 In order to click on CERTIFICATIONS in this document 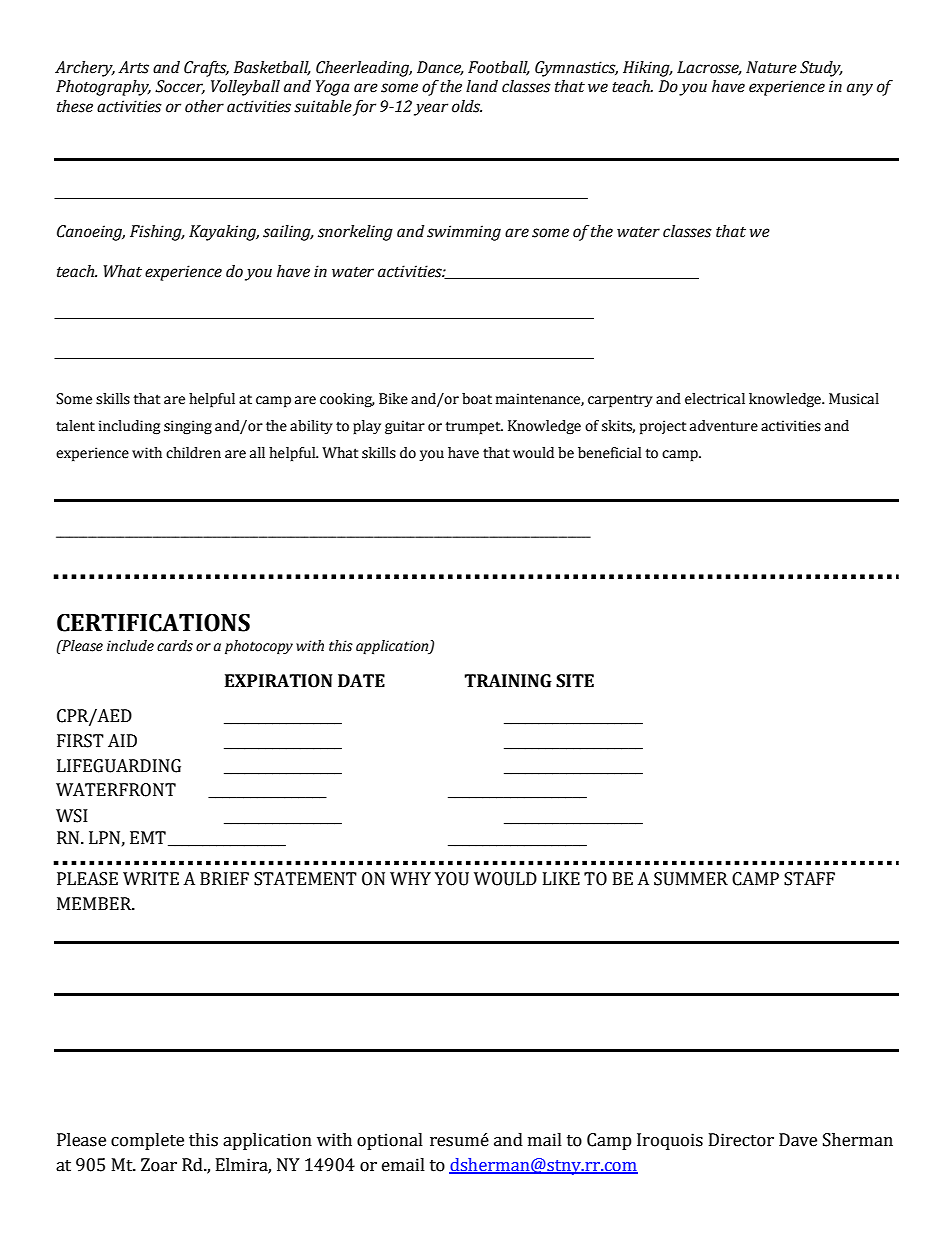, I will do `click(153, 622)`.
